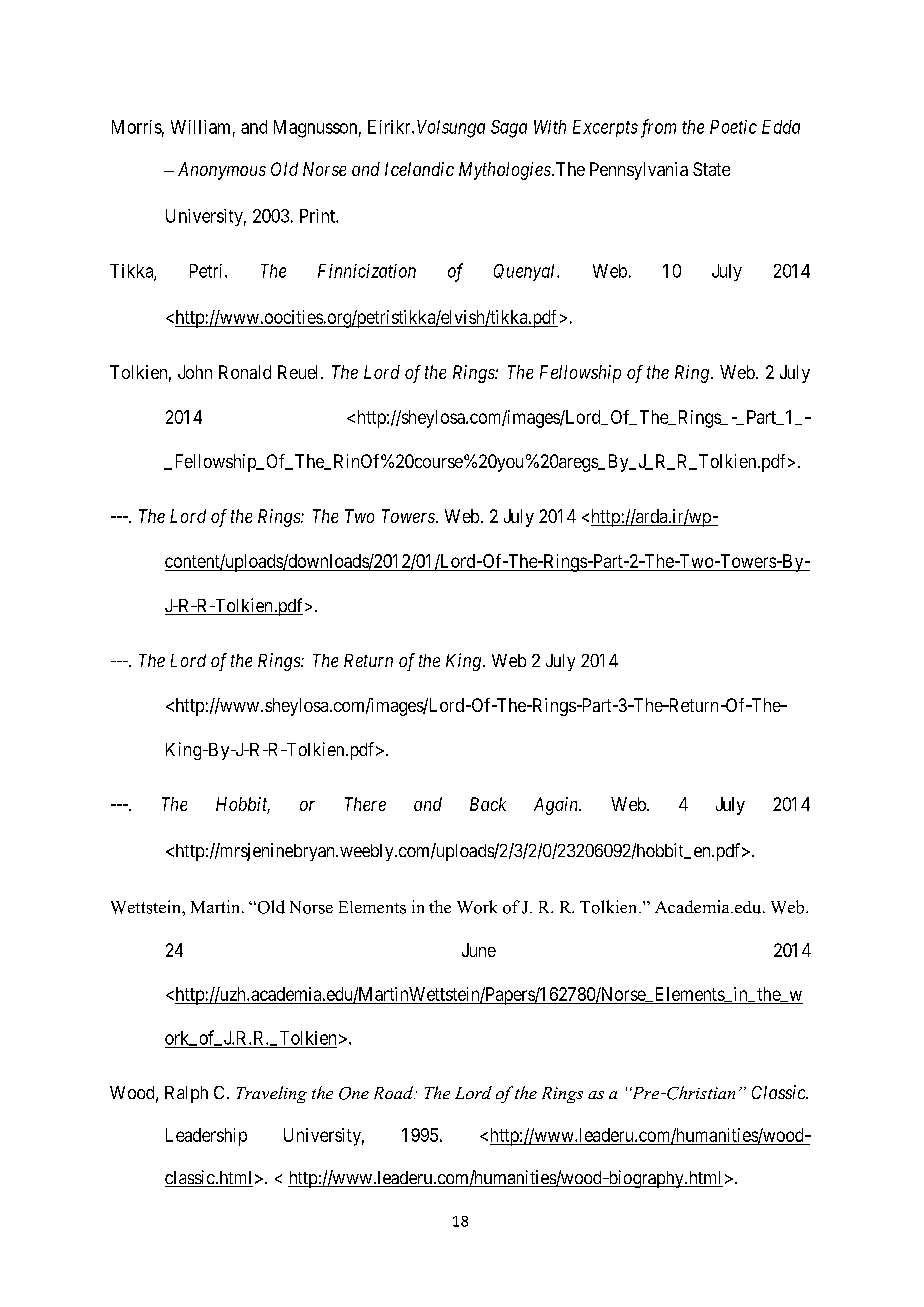  I want to click on Back, so click(488, 804).
